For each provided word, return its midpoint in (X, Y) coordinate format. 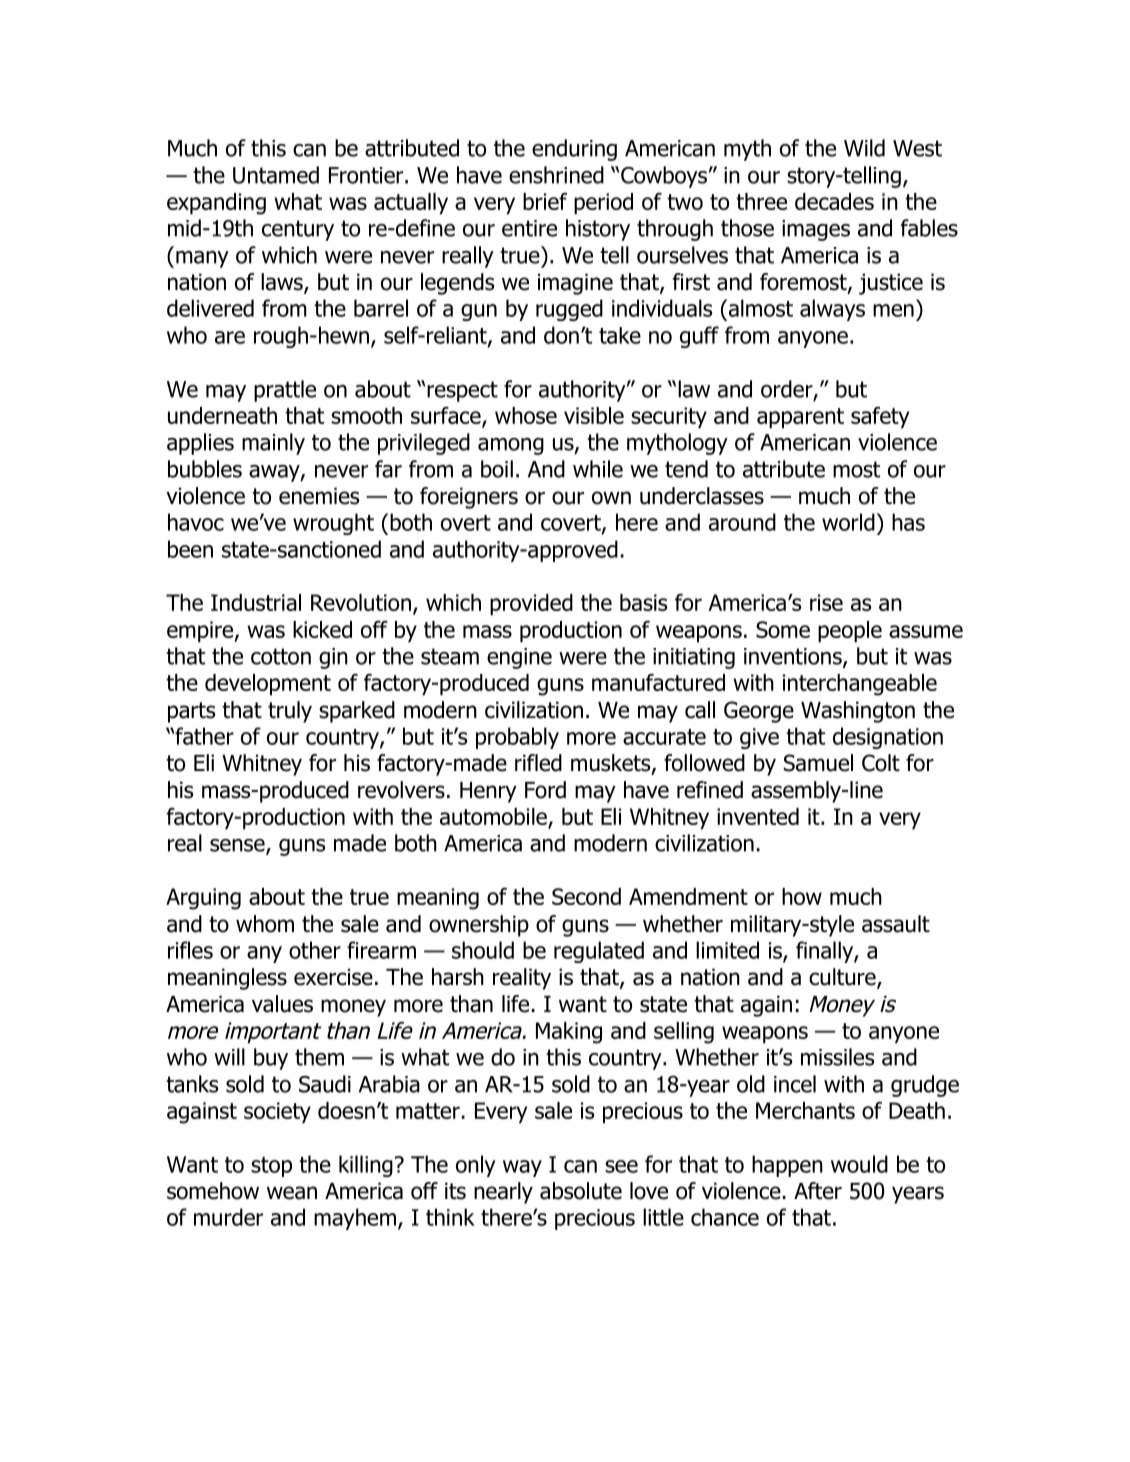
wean (292, 1193)
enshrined (556, 175)
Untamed (276, 175)
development (268, 685)
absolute (581, 1191)
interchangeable (860, 685)
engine (519, 658)
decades (834, 201)
